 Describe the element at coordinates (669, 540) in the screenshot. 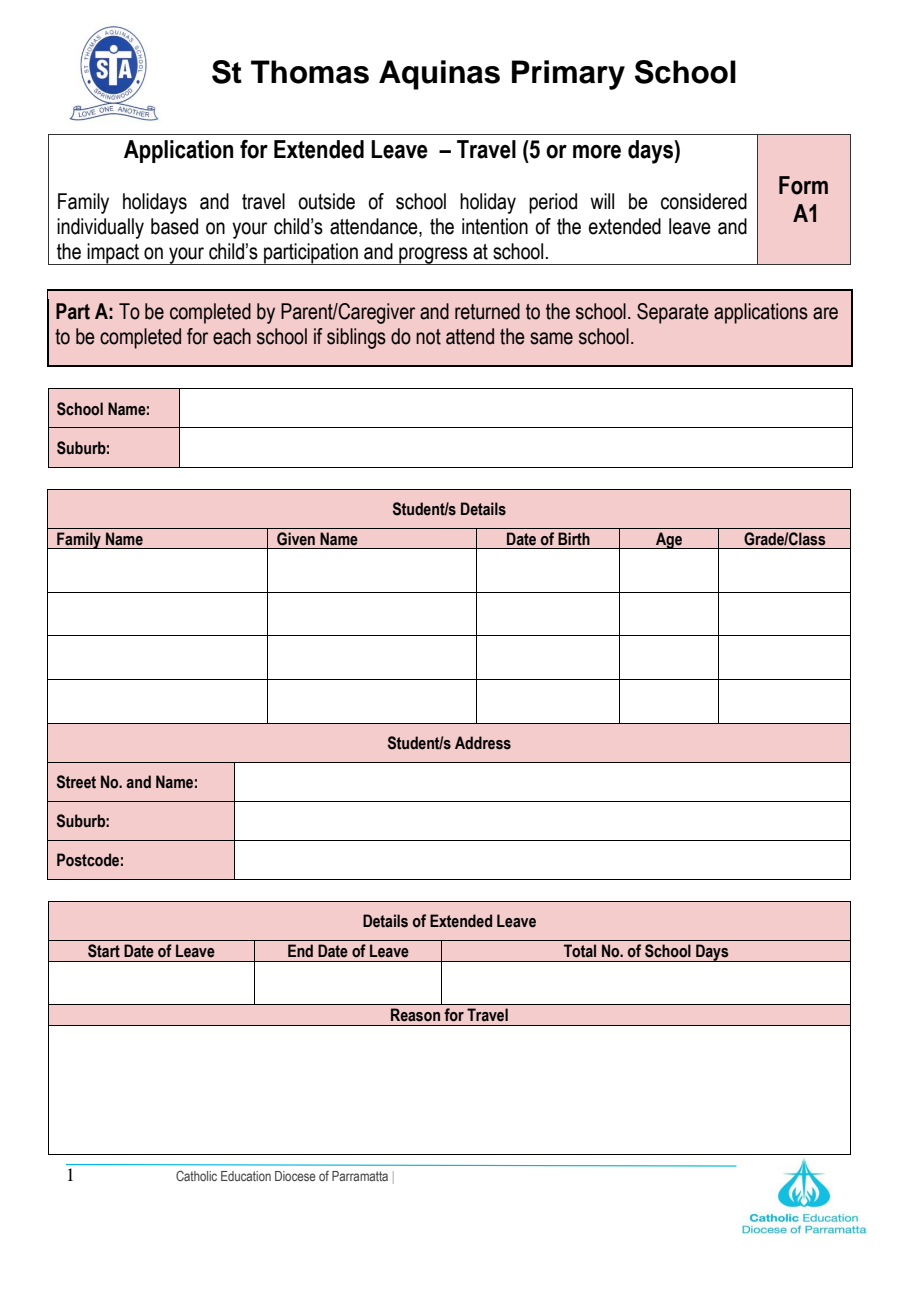

I see `Age` at that location.
